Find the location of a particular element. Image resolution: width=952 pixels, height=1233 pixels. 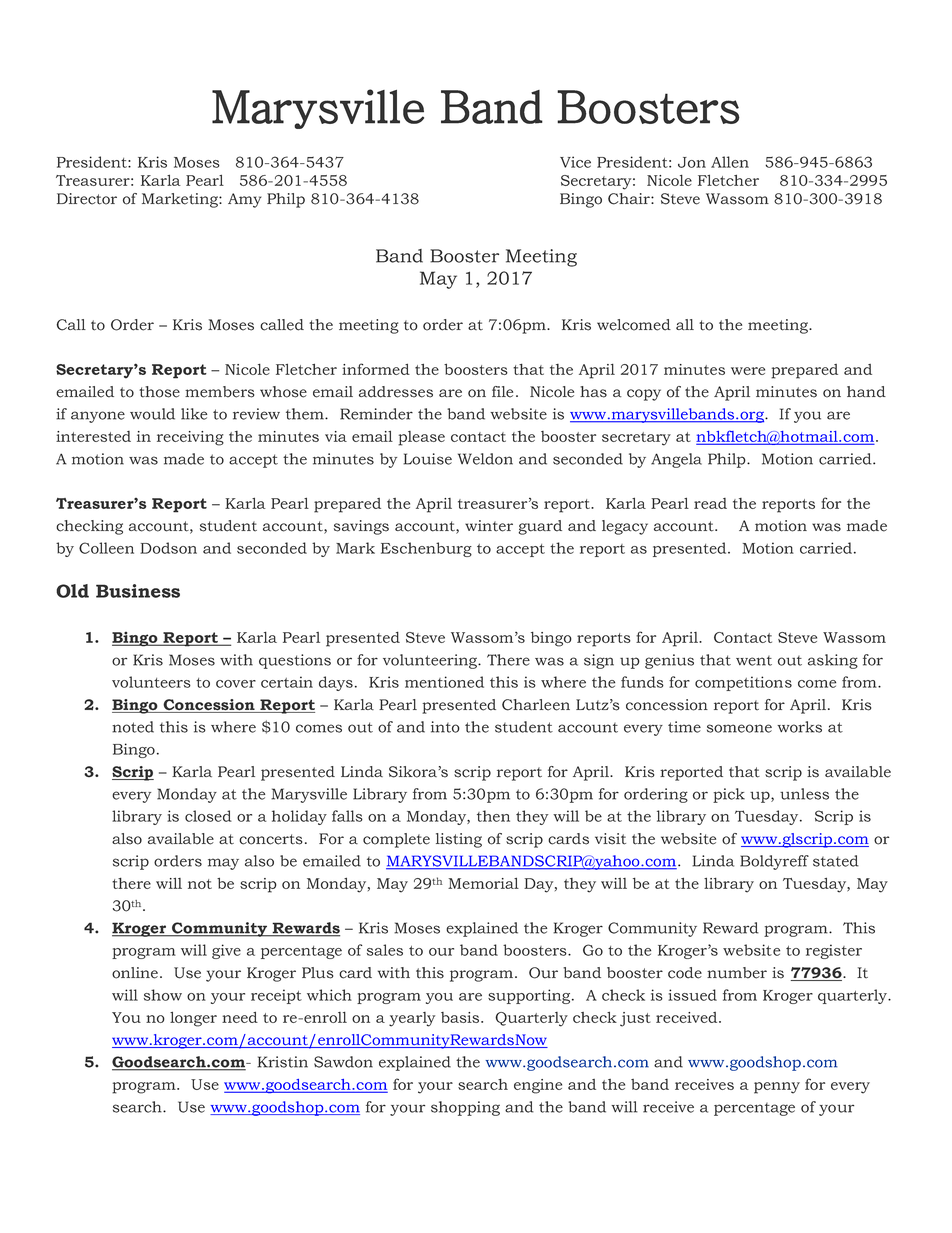

receiving is located at coordinates (190, 438).
